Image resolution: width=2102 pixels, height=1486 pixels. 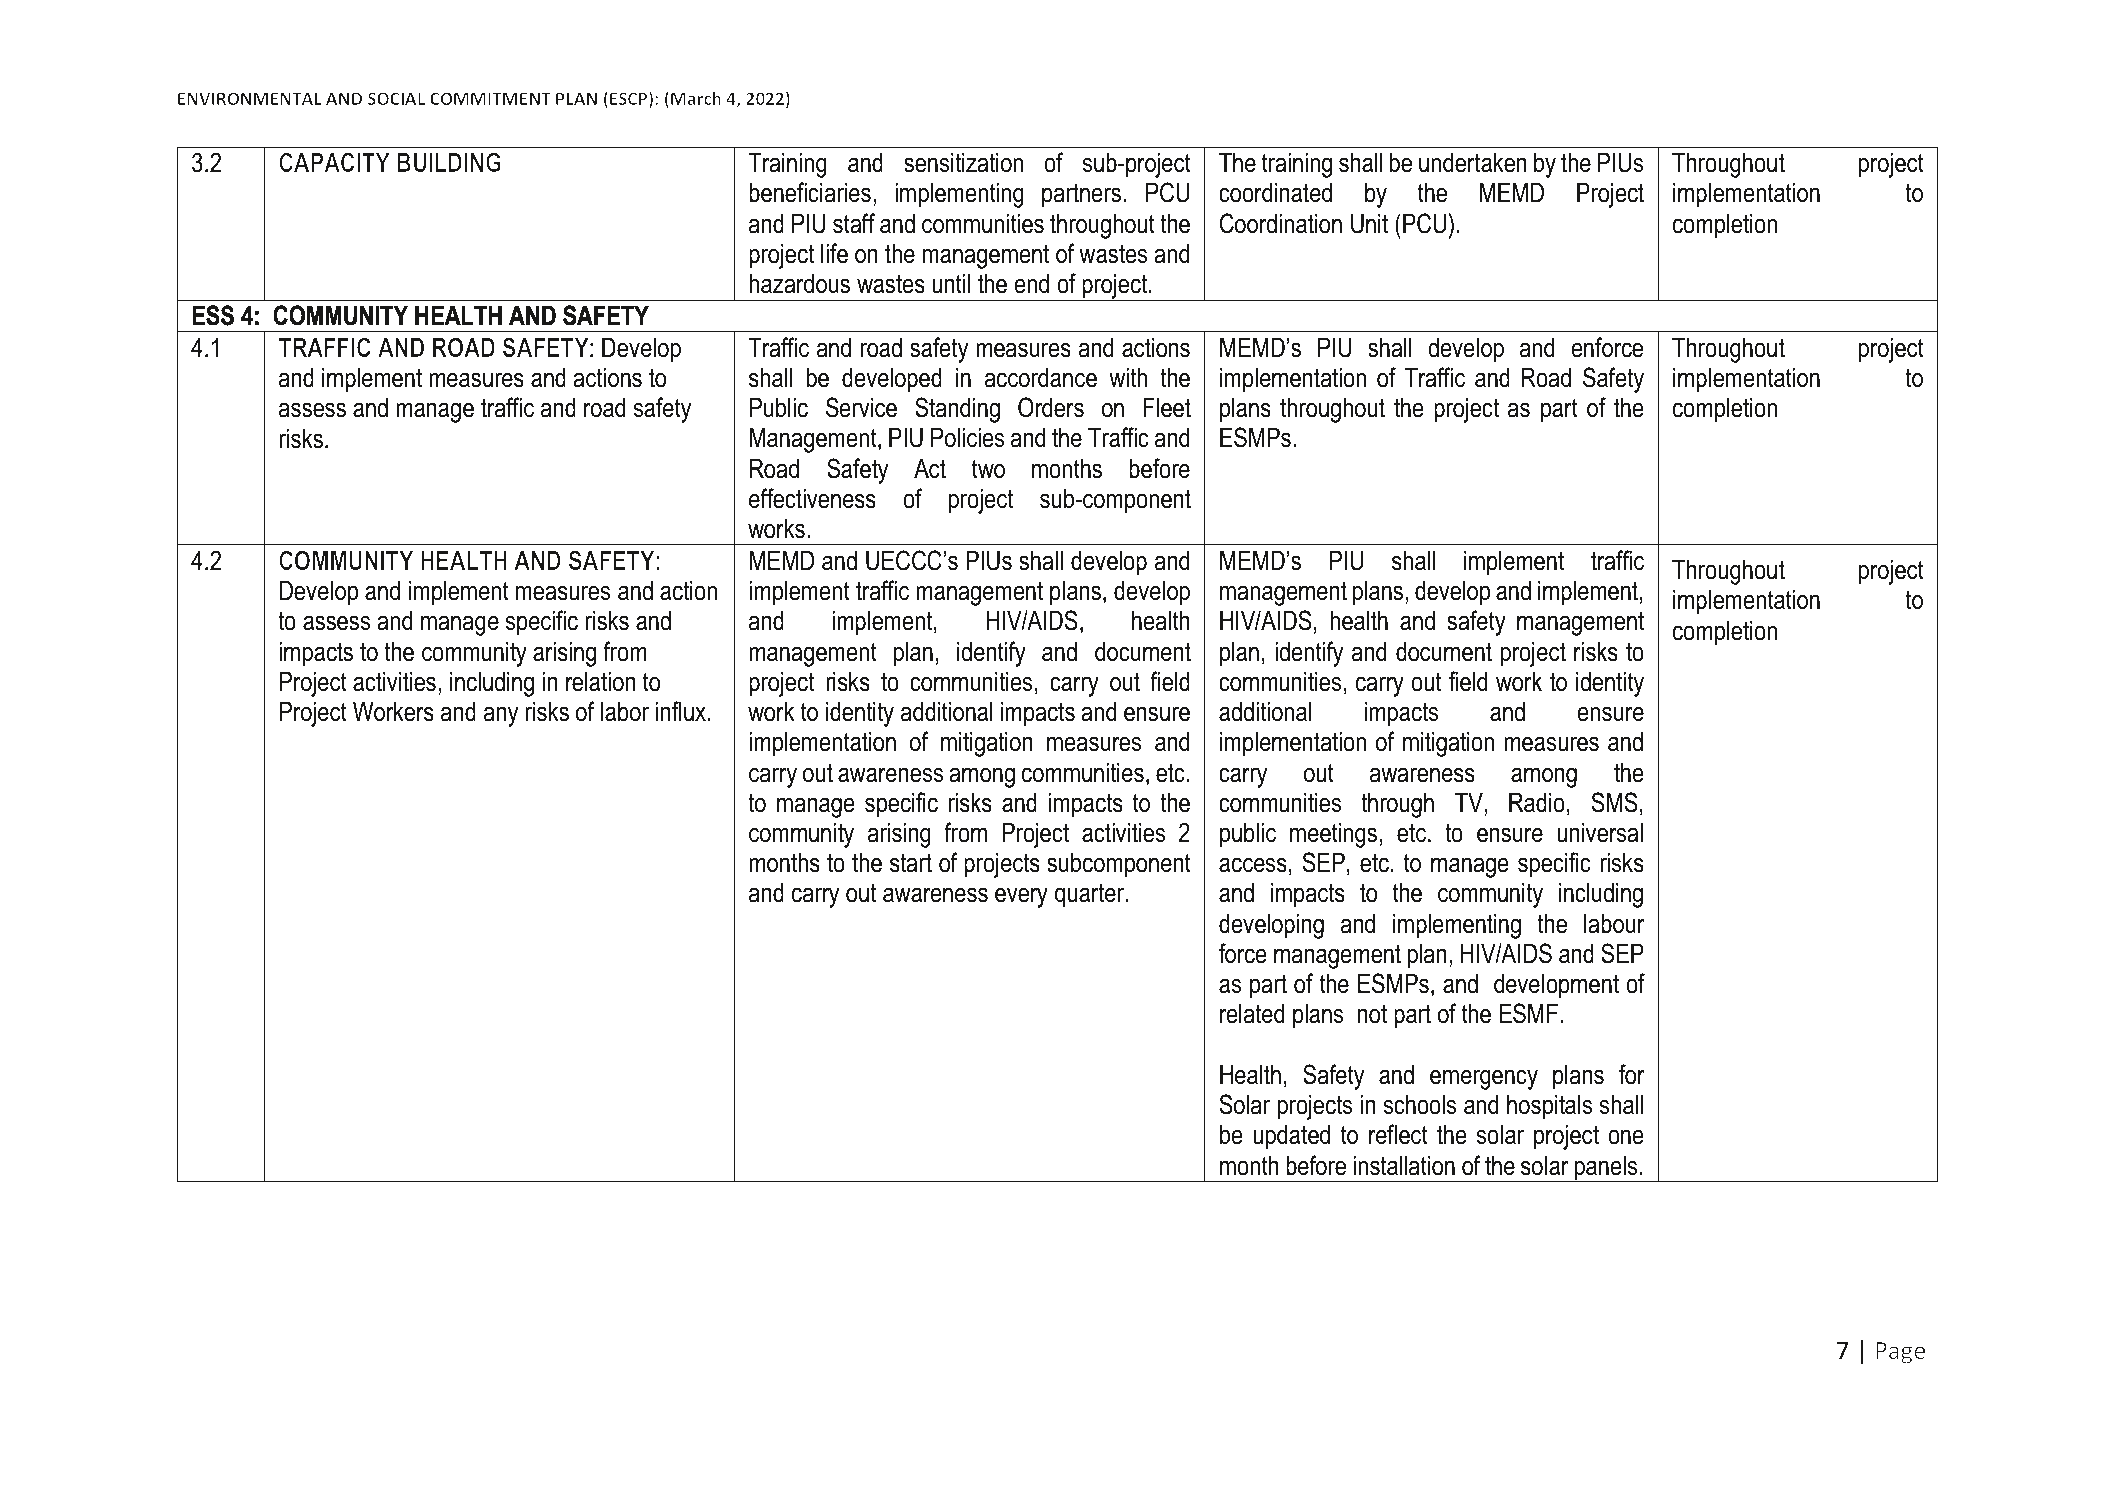 What do you see at coordinates (1900, 1353) in the screenshot?
I see `Page` at bounding box center [1900, 1353].
